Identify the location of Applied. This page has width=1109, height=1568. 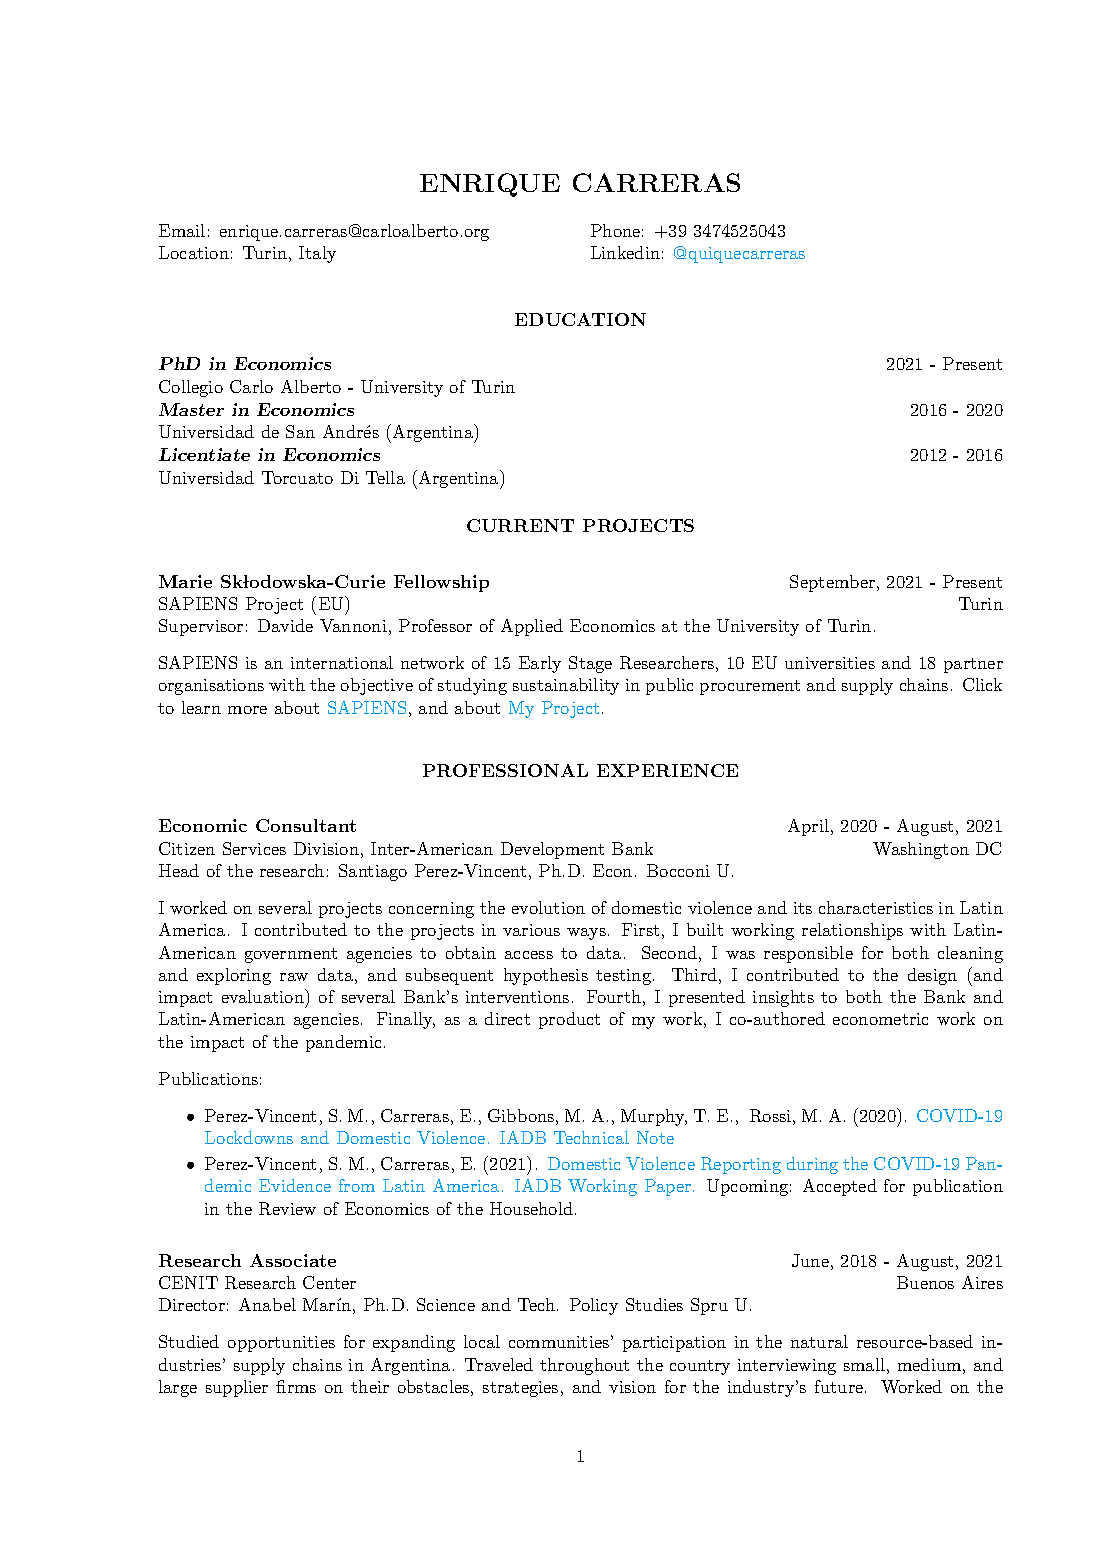
(532, 627).
